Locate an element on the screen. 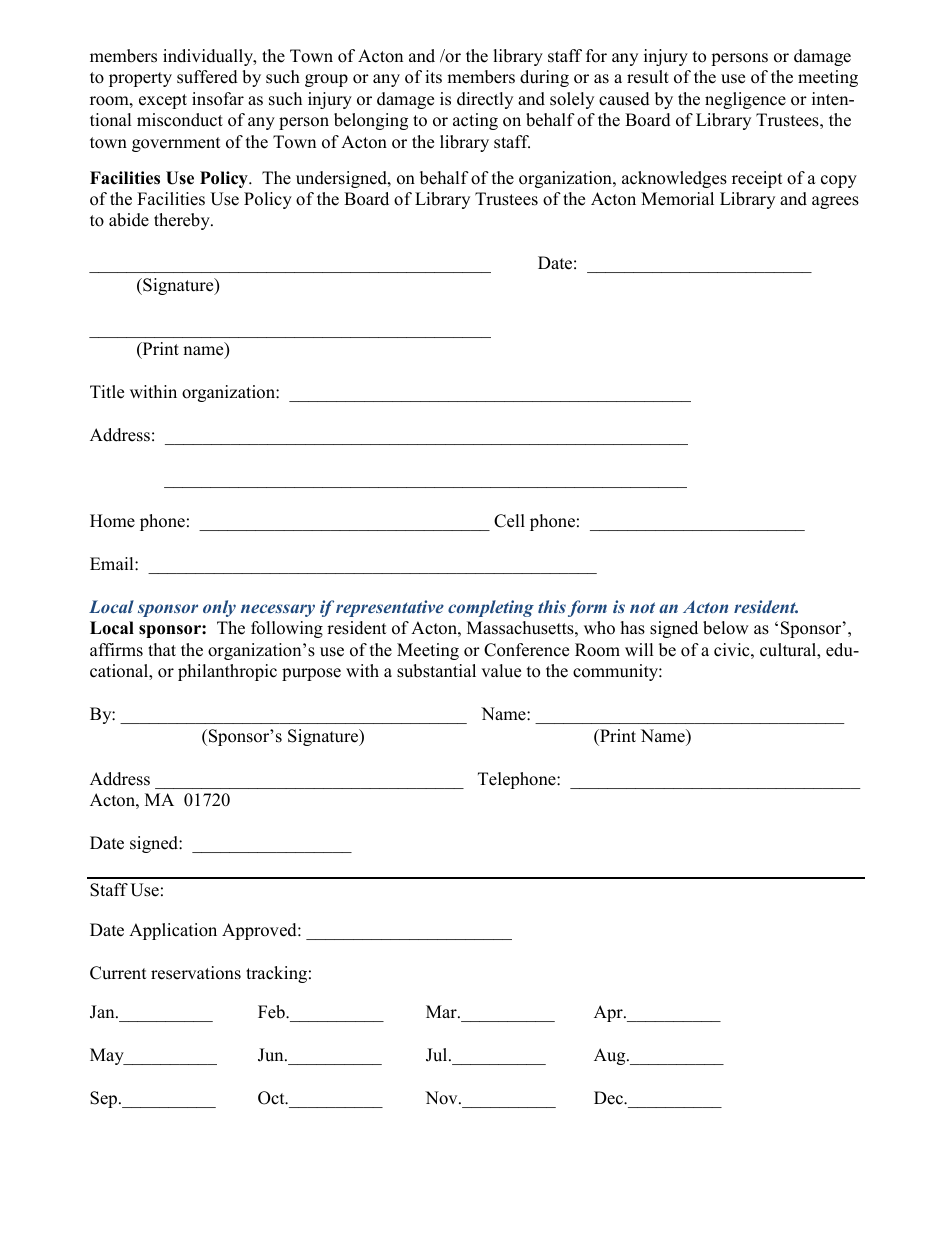  directly is located at coordinates (485, 100).
